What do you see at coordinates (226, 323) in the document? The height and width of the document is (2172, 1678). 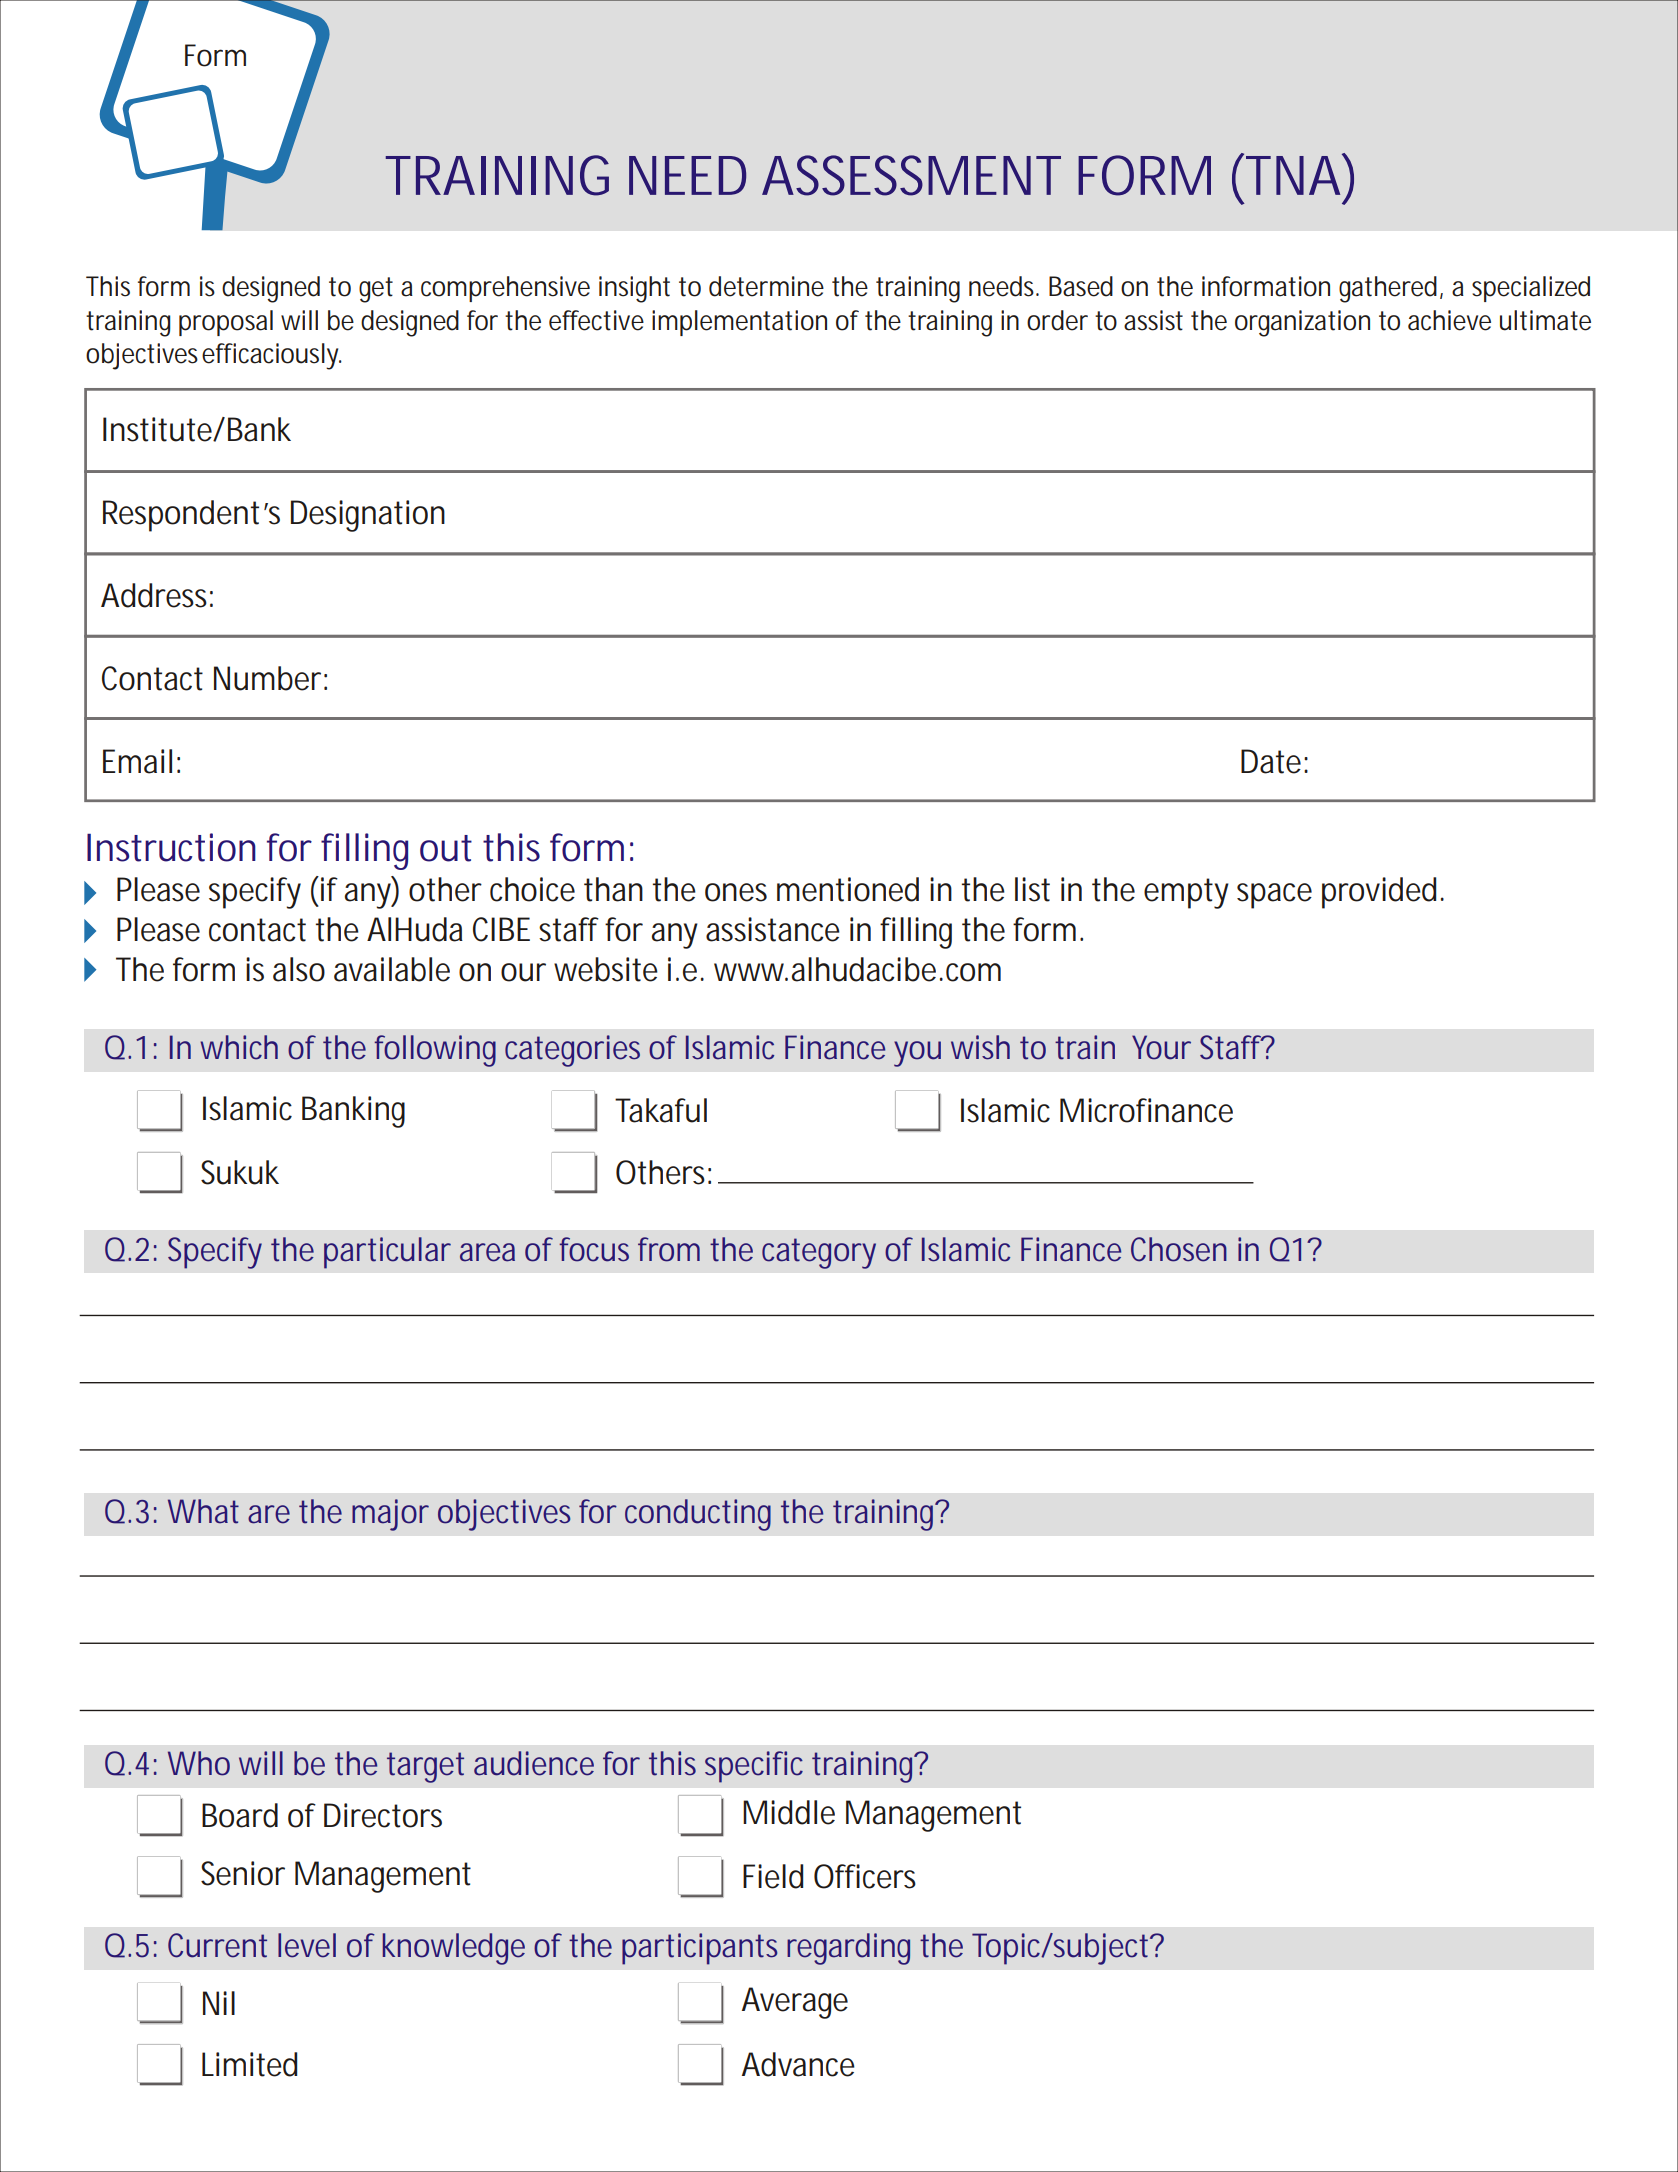 I see `proposal` at bounding box center [226, 323].
